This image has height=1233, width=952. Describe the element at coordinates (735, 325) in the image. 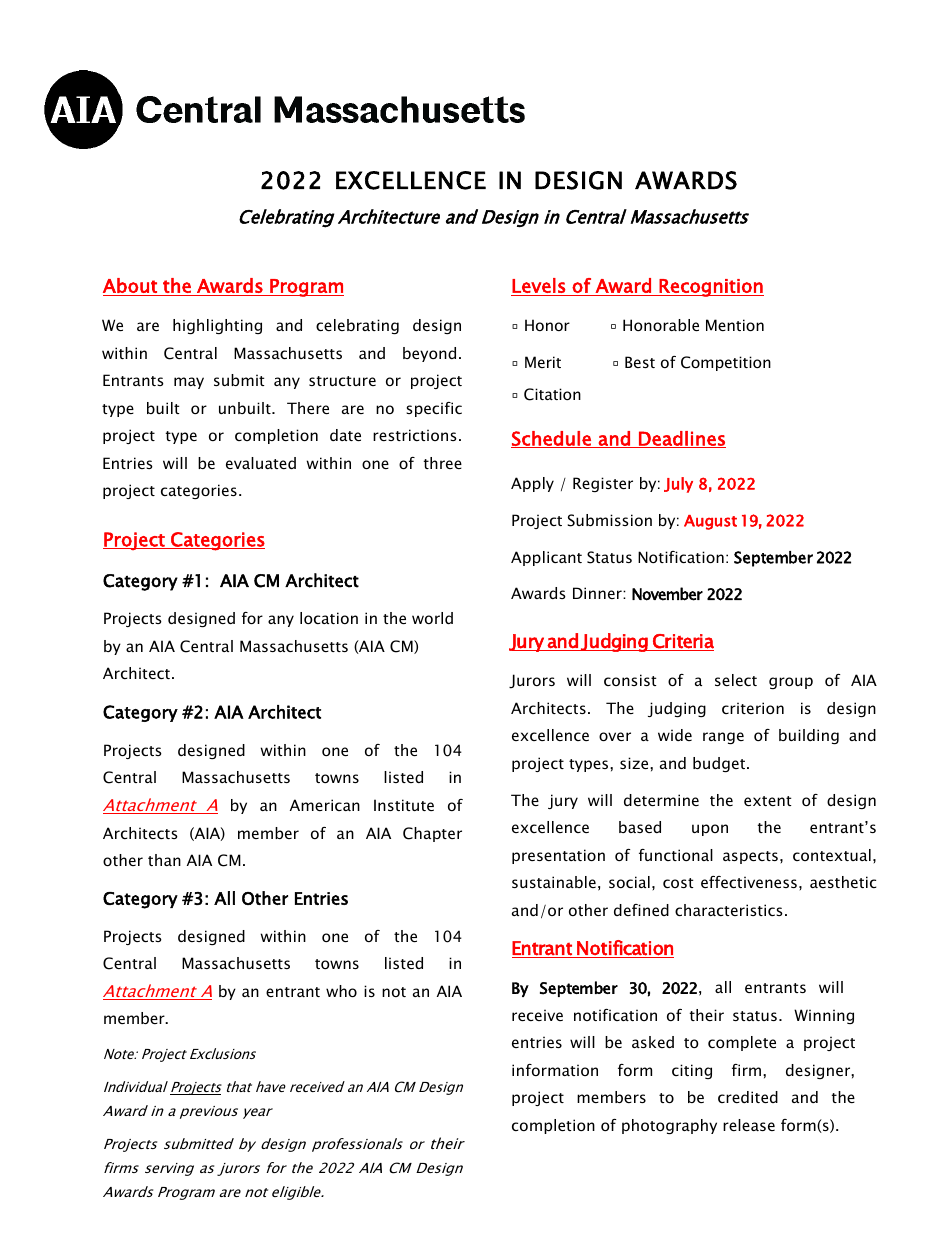

I see `Mention` at that location.
